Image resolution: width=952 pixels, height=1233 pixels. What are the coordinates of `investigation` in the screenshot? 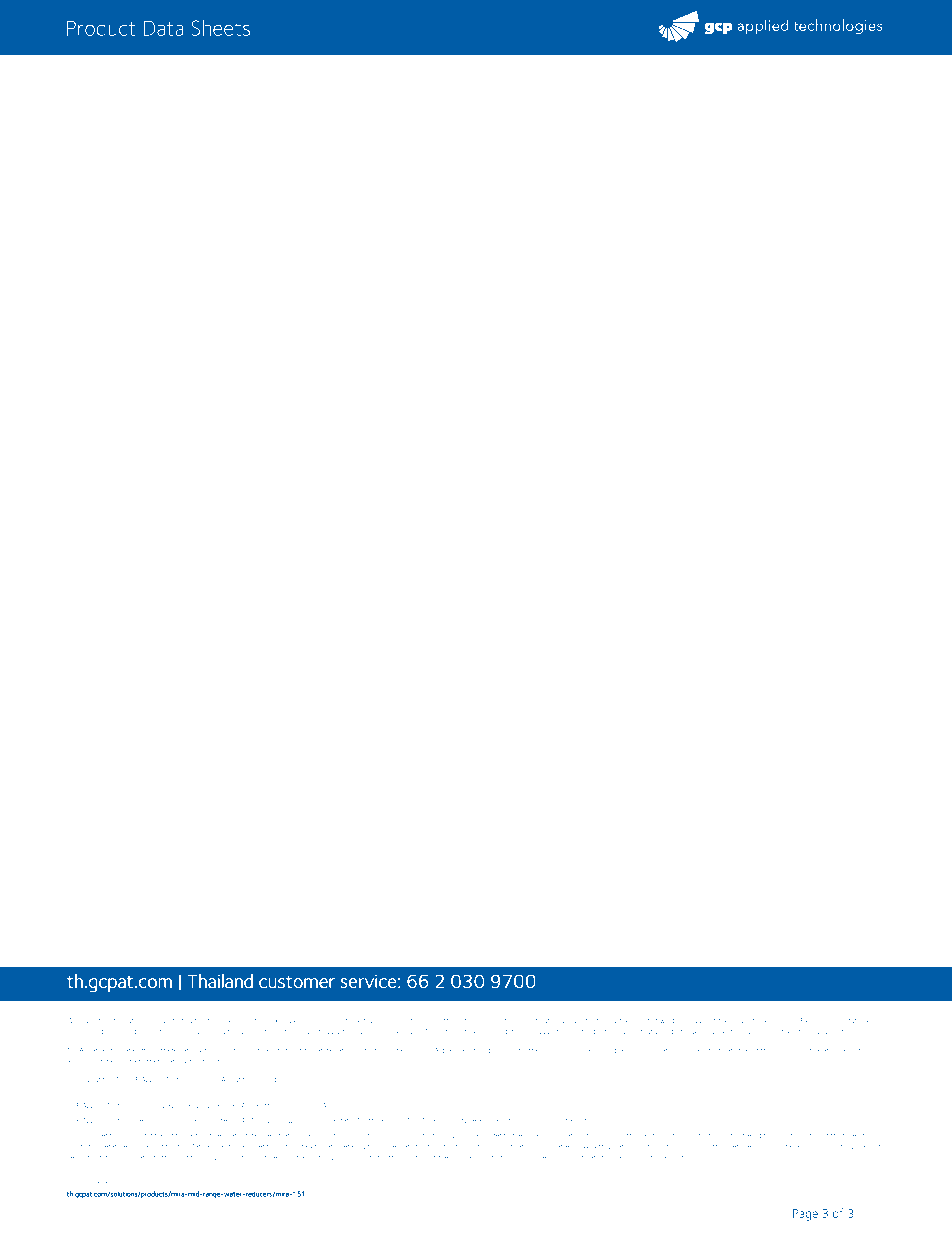 It's located at (539, 1022).
